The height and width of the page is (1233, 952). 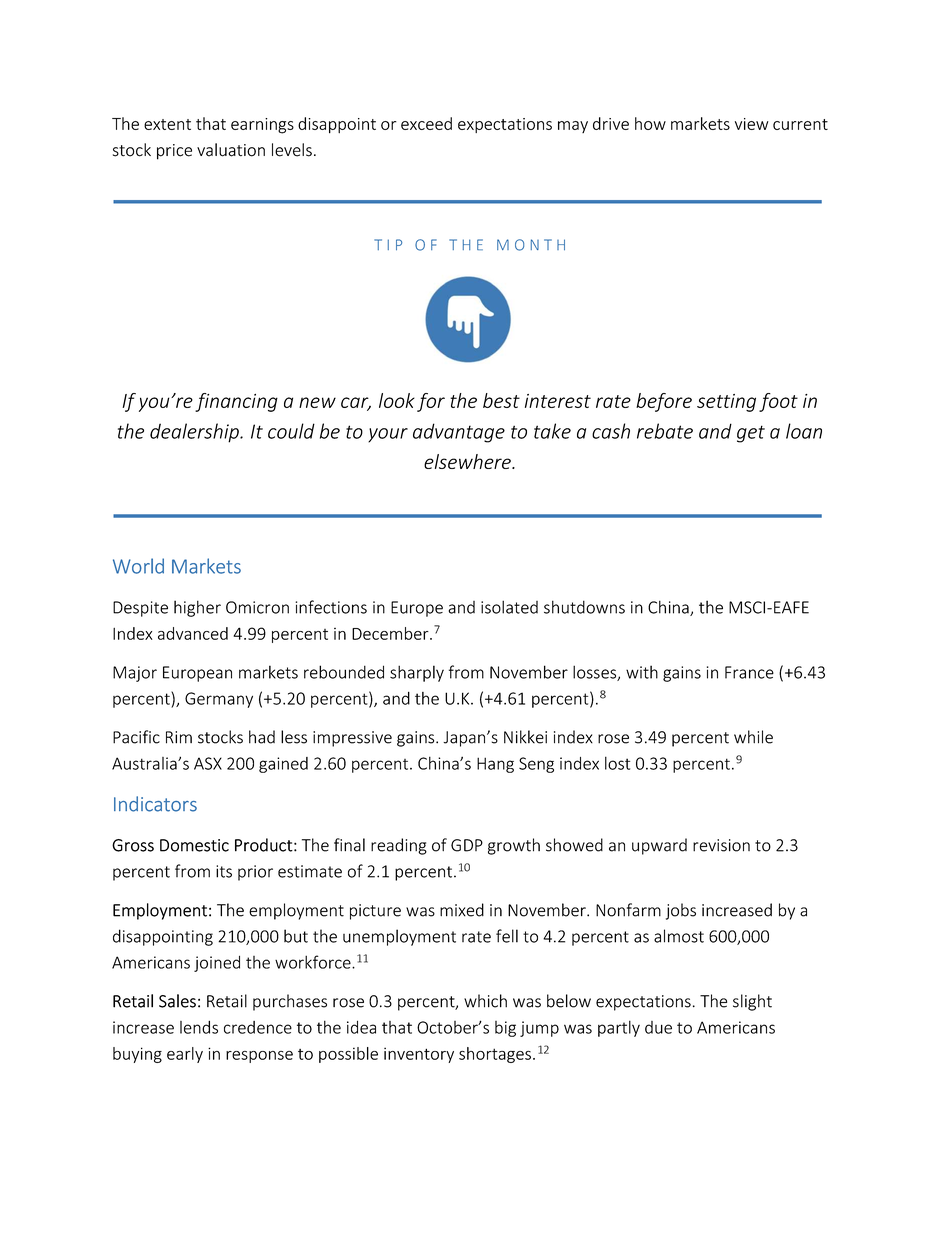 What do you see at coordinates (195, 433) in the page?
I see `dealership` at bounding box center [195, 433].
